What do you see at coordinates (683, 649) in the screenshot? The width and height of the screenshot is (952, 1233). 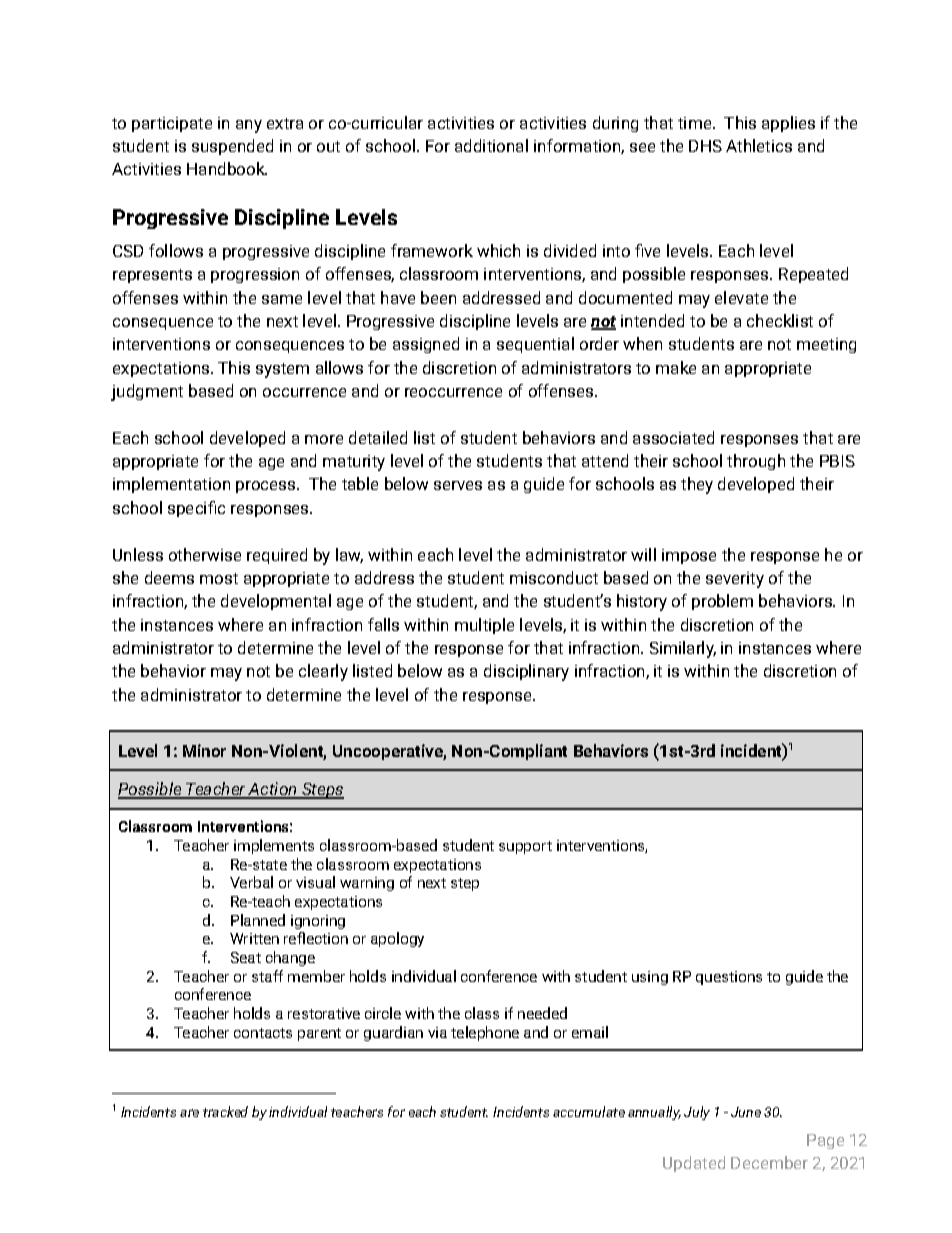 I see `Similarly` at bounding box center [683, 649].
